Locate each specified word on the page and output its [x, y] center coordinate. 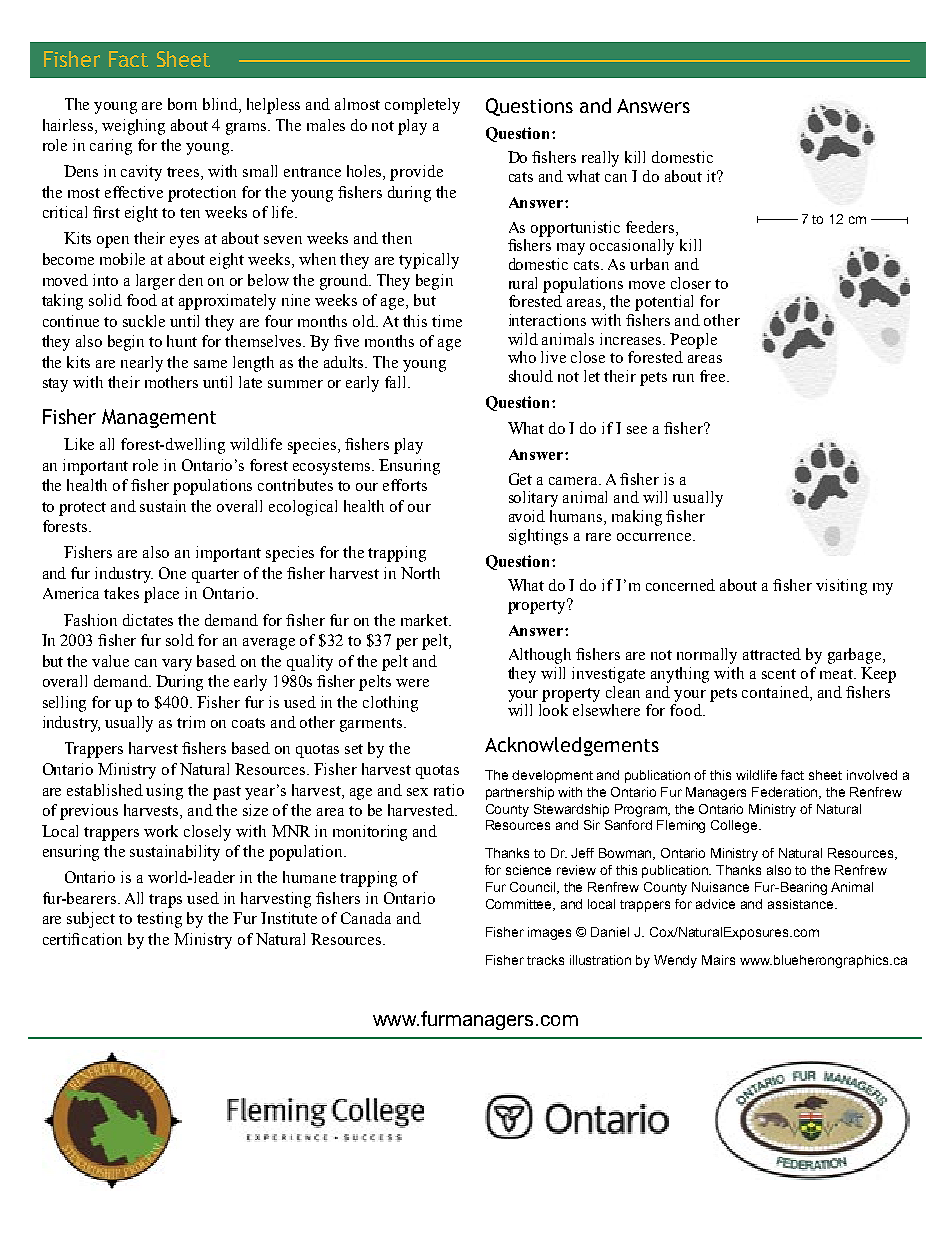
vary [177, 665]
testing [159, 920]
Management [159, 418]
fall [397, 382]
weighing [133, 127]
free [714, 376]
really [600, 159]
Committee [520, 905]
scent [779, 674]
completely [422, 106]
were [412, 683]
